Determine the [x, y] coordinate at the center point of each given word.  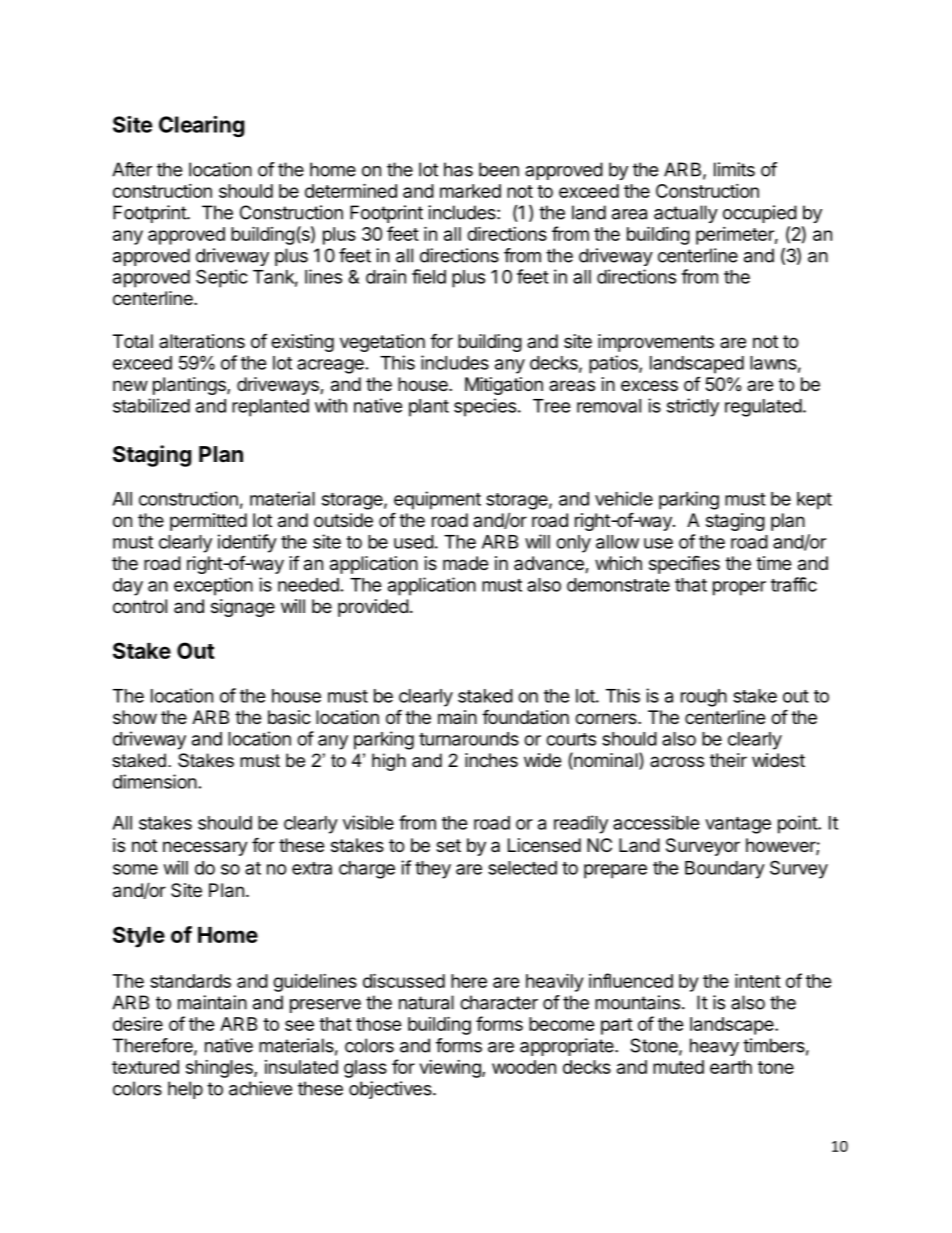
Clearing [201, 126]
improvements [656, 343]
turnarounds [469, 739]
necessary [205, 848]
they [433, 870]
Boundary [725, 870]
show [135, 717]
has [458, 169]
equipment [437, 500]
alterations [202, 341]
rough [704, 698]
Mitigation [504, 386]
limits [734, 169]
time [773, 563]
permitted [208, 522]
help [185, 1090]
